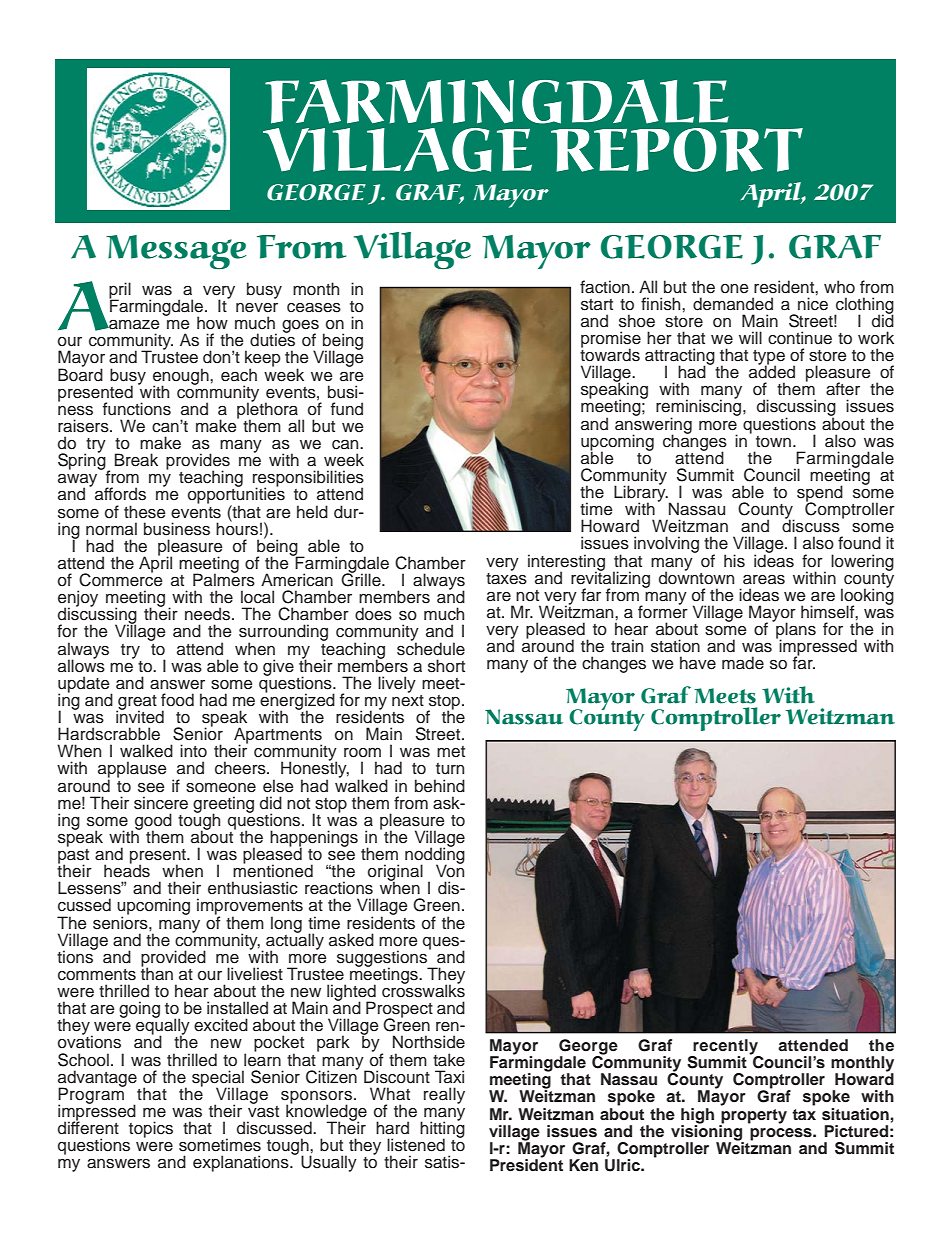  I want to click on made, so click(743, 663).
